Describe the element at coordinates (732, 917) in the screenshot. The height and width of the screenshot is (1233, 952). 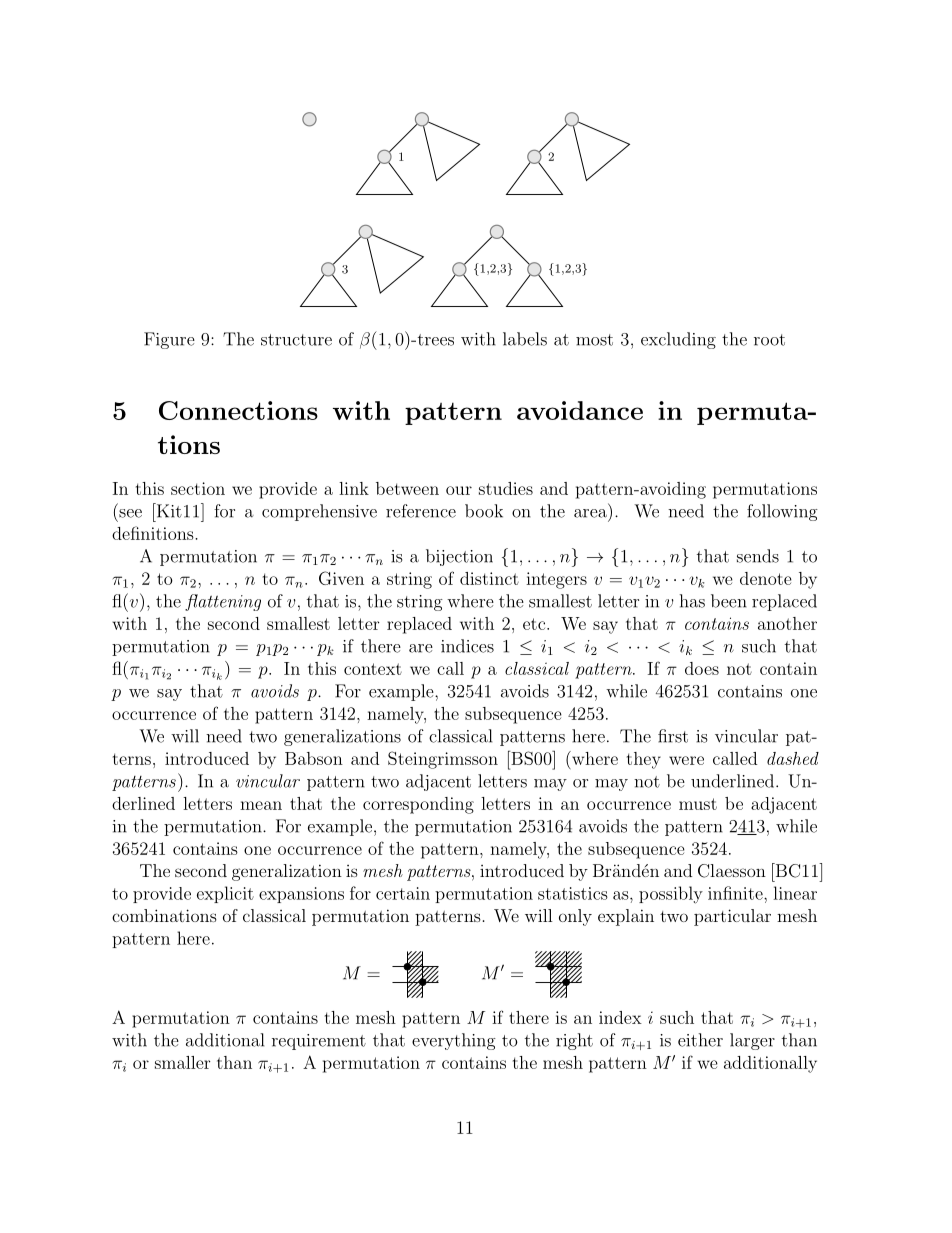
I see `particular` at that location.
